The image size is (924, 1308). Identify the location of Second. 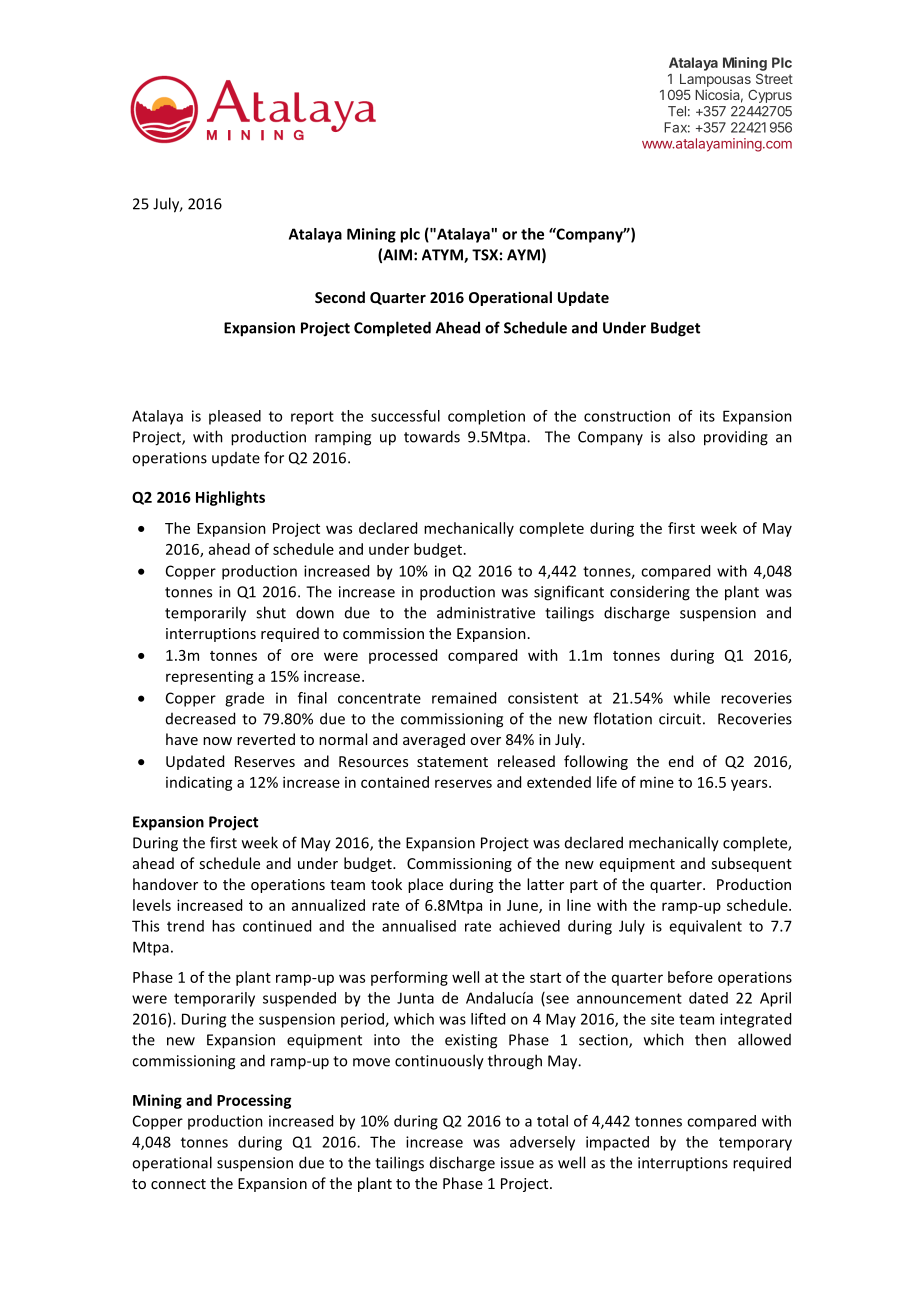
(340, 297).
